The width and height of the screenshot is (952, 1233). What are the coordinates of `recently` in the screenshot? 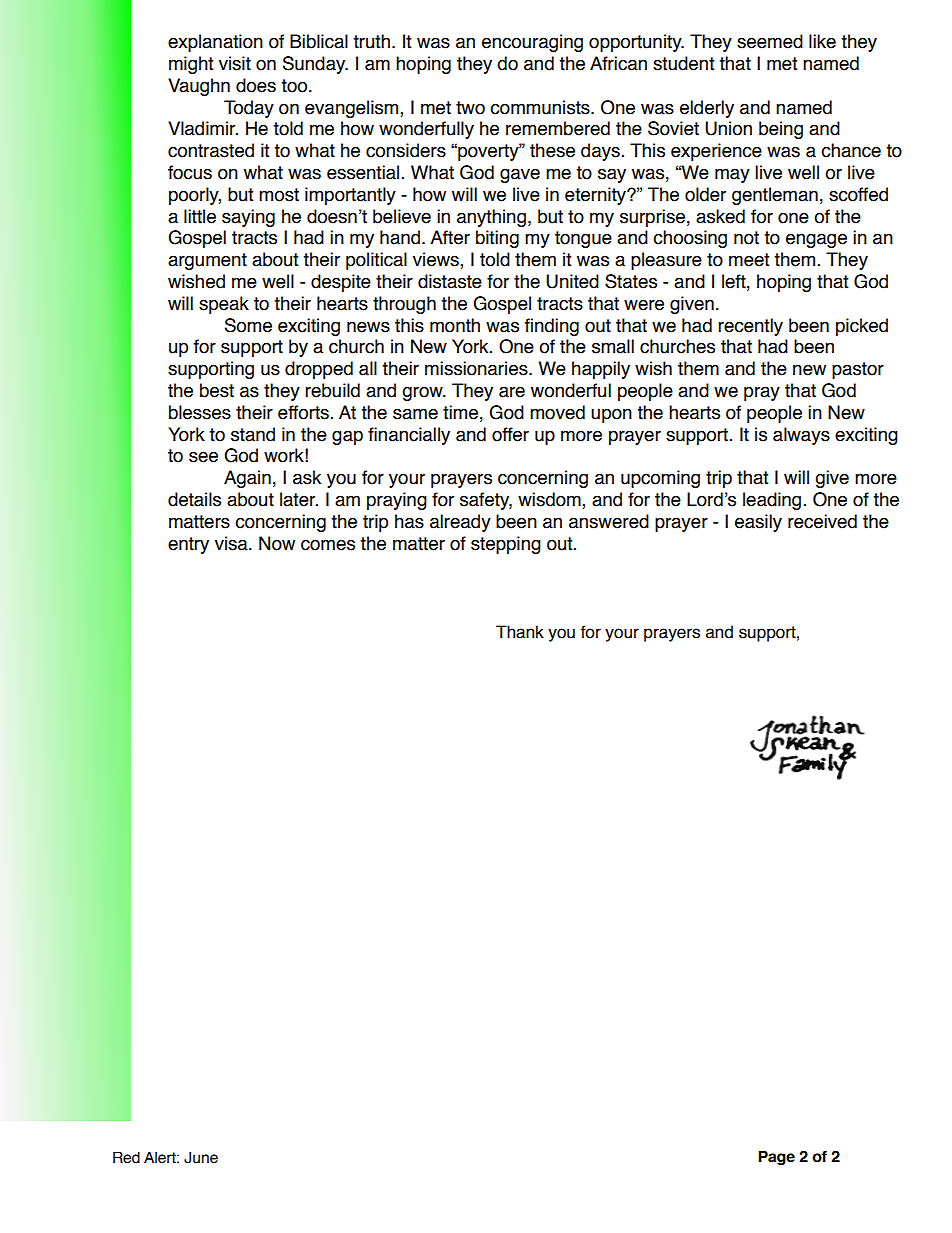 It's located at (750, 327).
